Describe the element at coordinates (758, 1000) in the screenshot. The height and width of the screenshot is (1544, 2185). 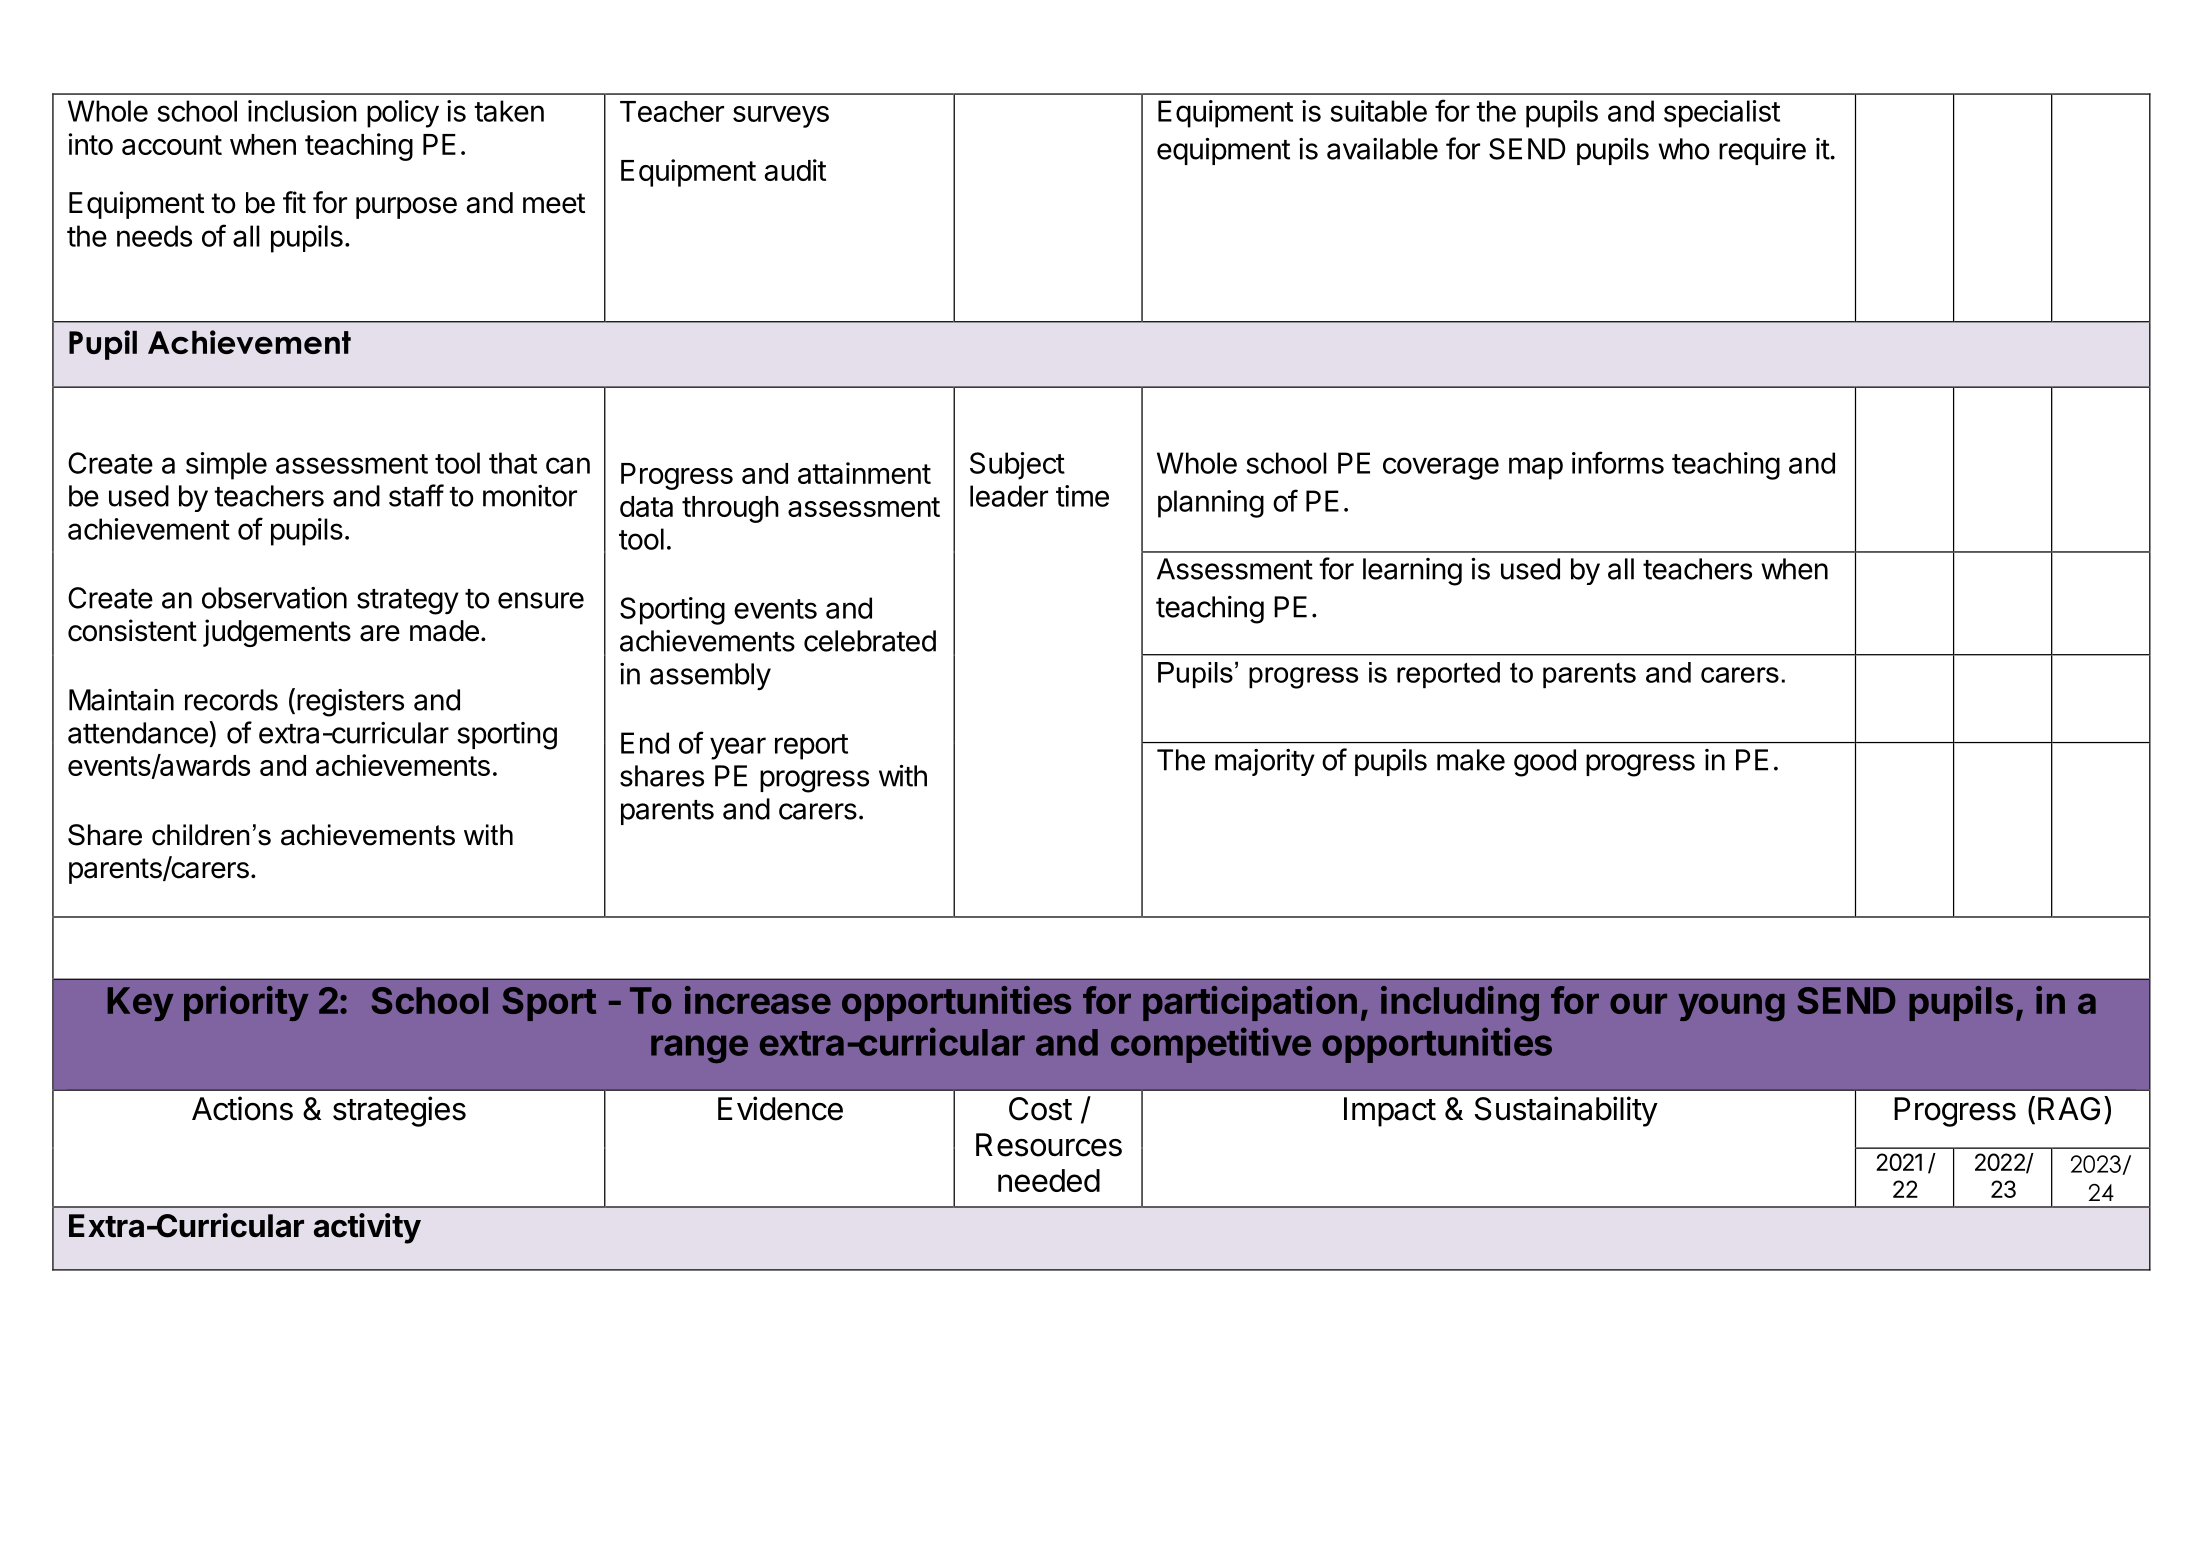
I see `increase` at that location.
